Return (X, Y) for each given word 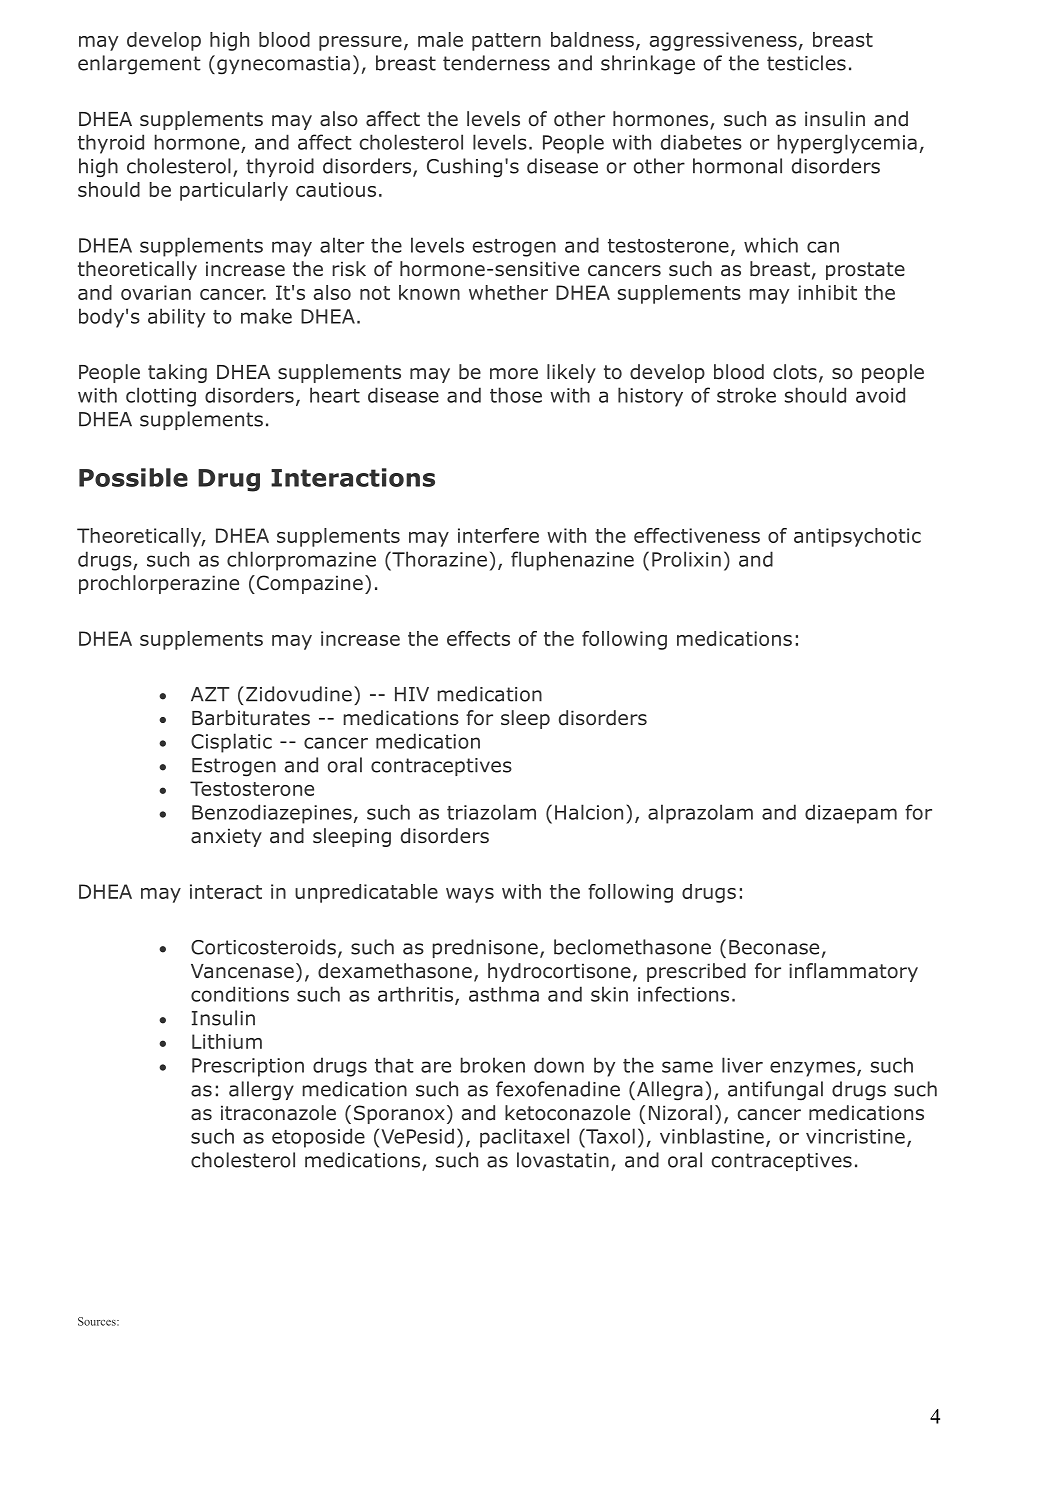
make (266, 316)
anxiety (226, 837)
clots (795, 372)
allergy (261, 1091)
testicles (806, 63)
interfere (498, 535)
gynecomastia (283, 65)
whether (508, 292)
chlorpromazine (301, 561)
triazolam (491, 812)
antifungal (775, 1091)
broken (493, 1065)
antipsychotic (857, 537)
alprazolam (700, 814)
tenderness (496, 63)
